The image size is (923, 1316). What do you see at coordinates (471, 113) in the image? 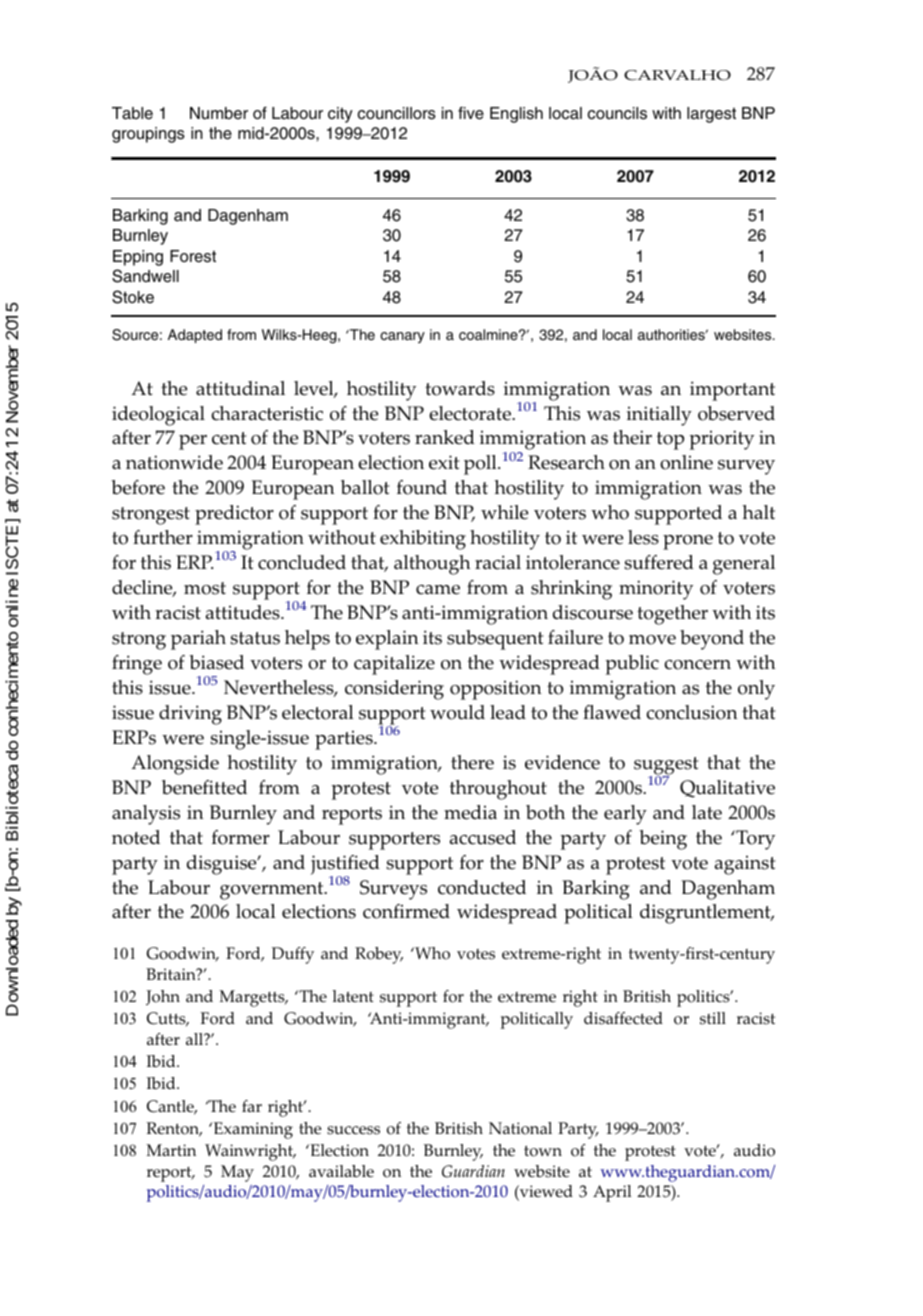
I see `five` at bounding box center [471, 113].
